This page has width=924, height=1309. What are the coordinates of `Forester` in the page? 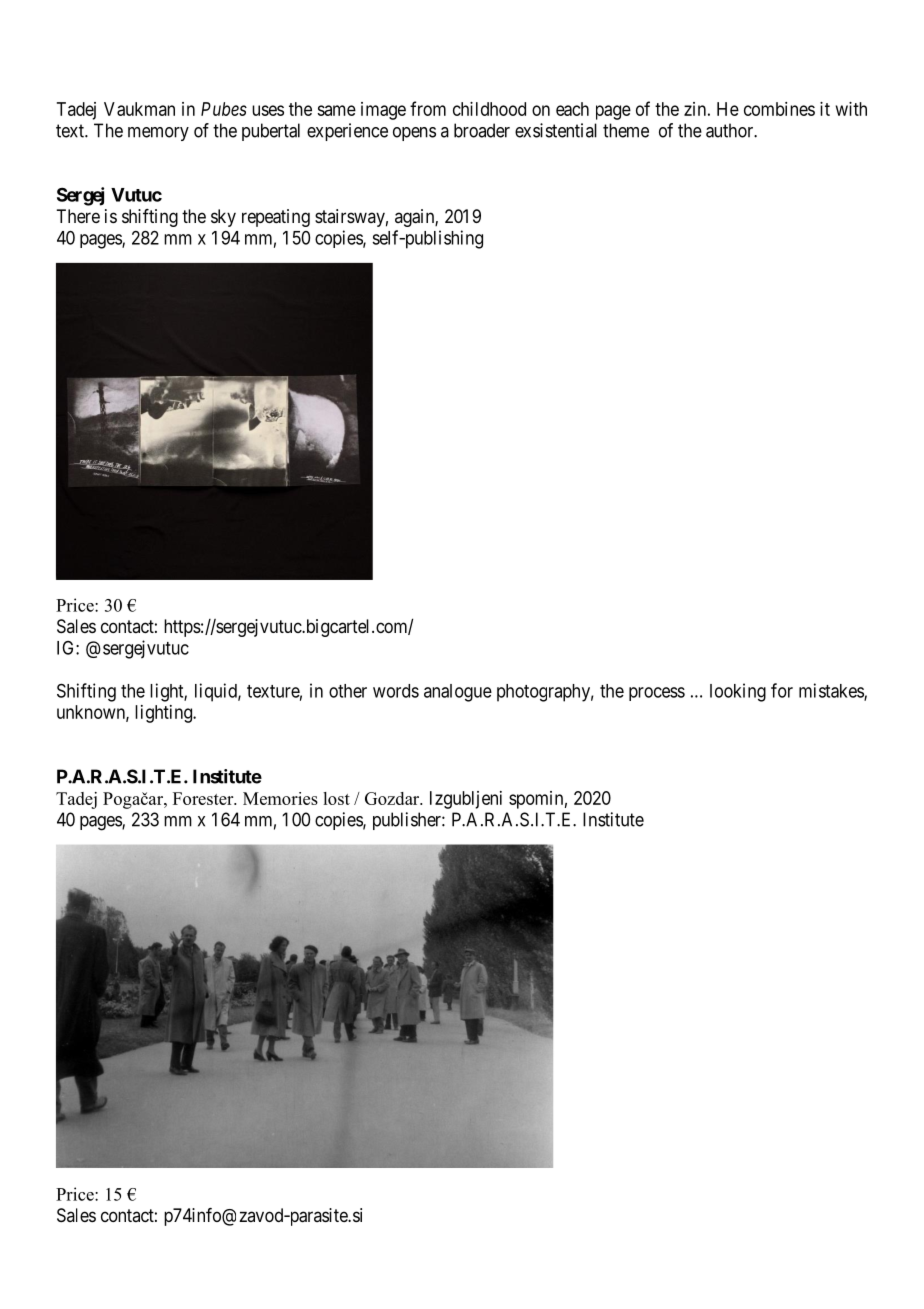 It's located at (204, 798).
